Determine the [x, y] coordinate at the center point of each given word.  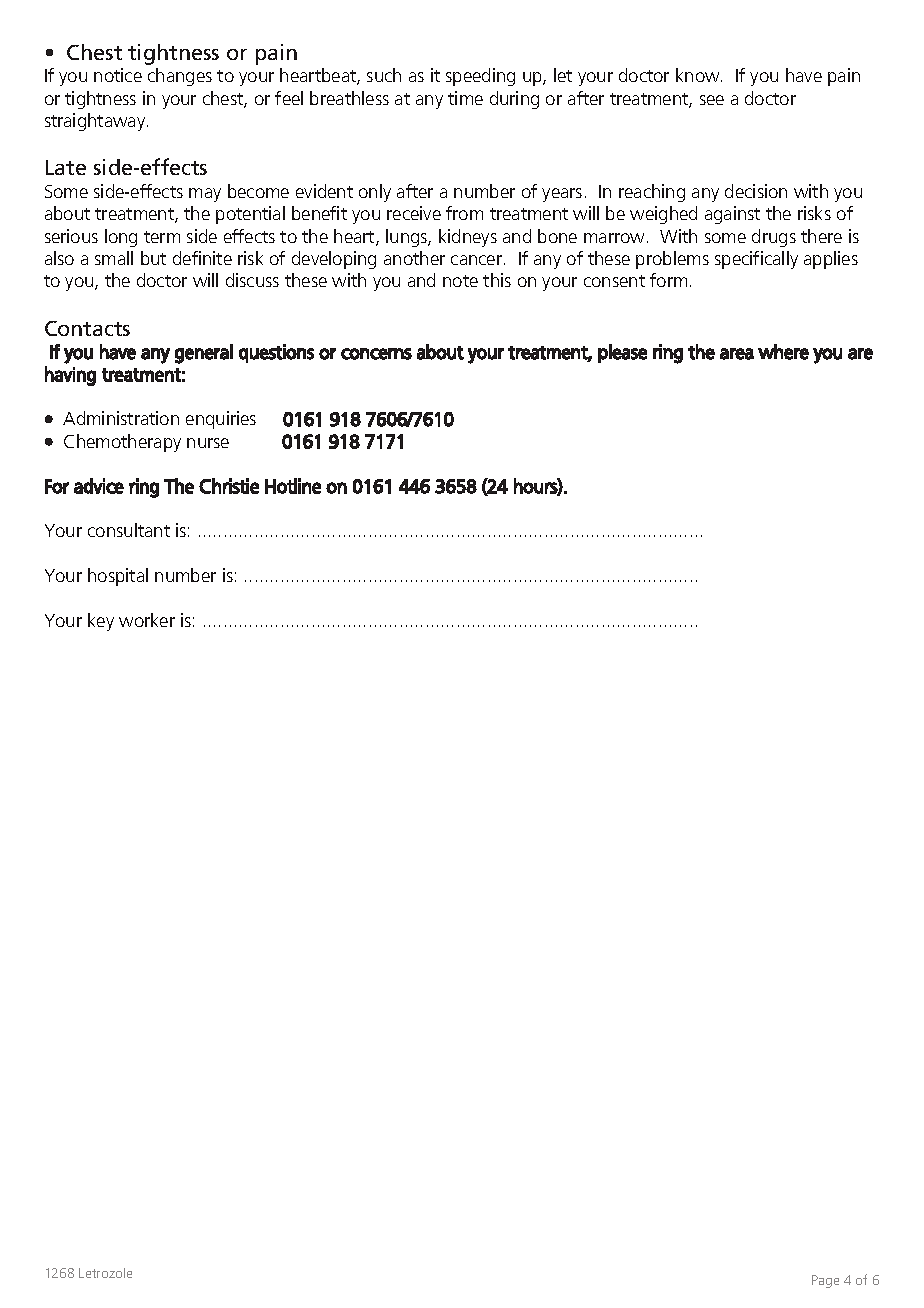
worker [147, 620]
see [712, 100]
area [737, 354]
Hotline [293, 486]
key [101, 622]
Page [825, 1281]
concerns [376, 354]
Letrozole [105, 1273]
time [465, 98]
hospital [118, 577]
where [783, 352]
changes [180, 77]
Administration [121, 418]
